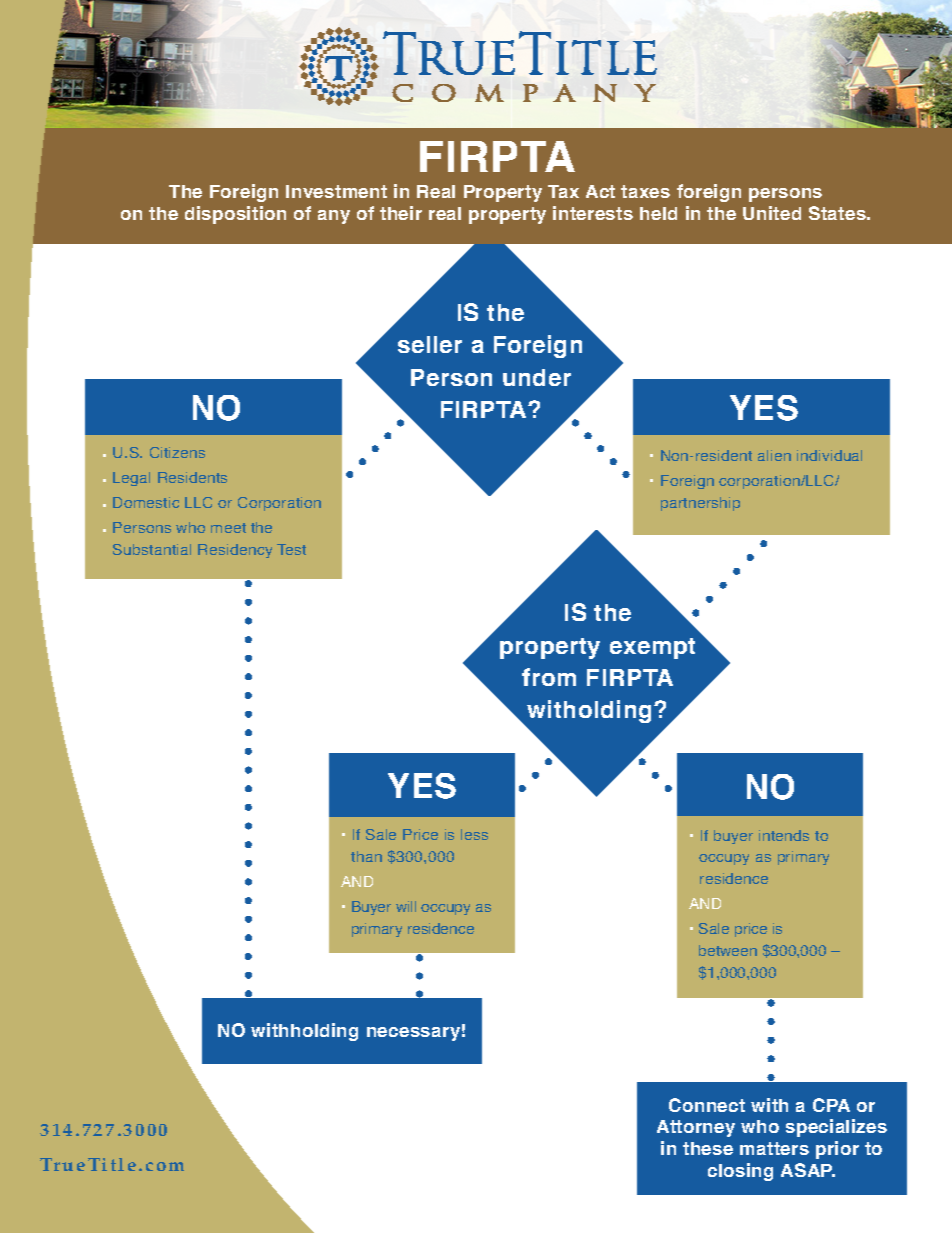 Image resolution: width=952 pixels, height=1233 pixels. What do you see at coordinates (652, 648) in the document?
I see `exempt` at bounding box center [652, 648].
